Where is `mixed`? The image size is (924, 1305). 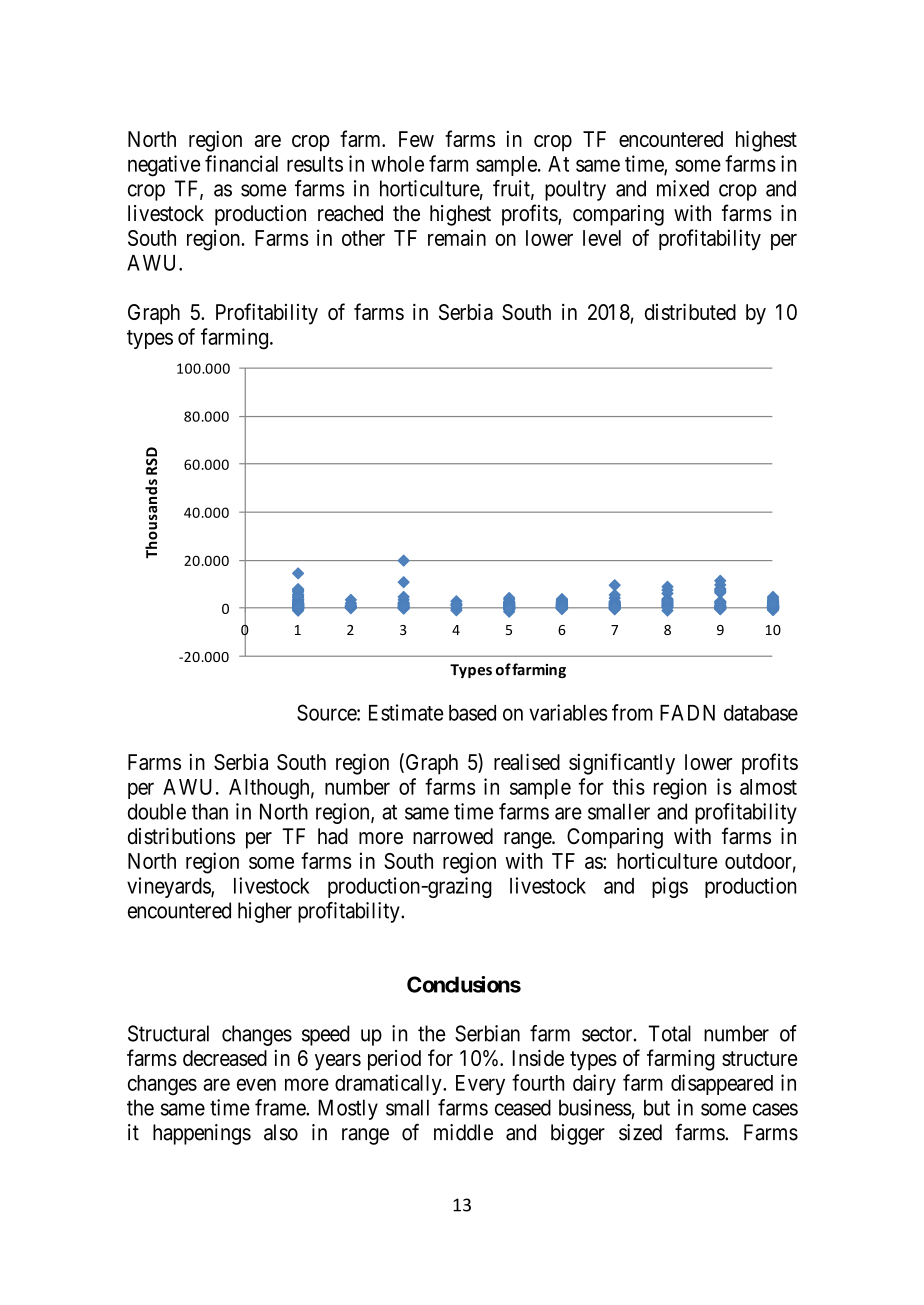
mixed is located at coordinates (683, 188).
